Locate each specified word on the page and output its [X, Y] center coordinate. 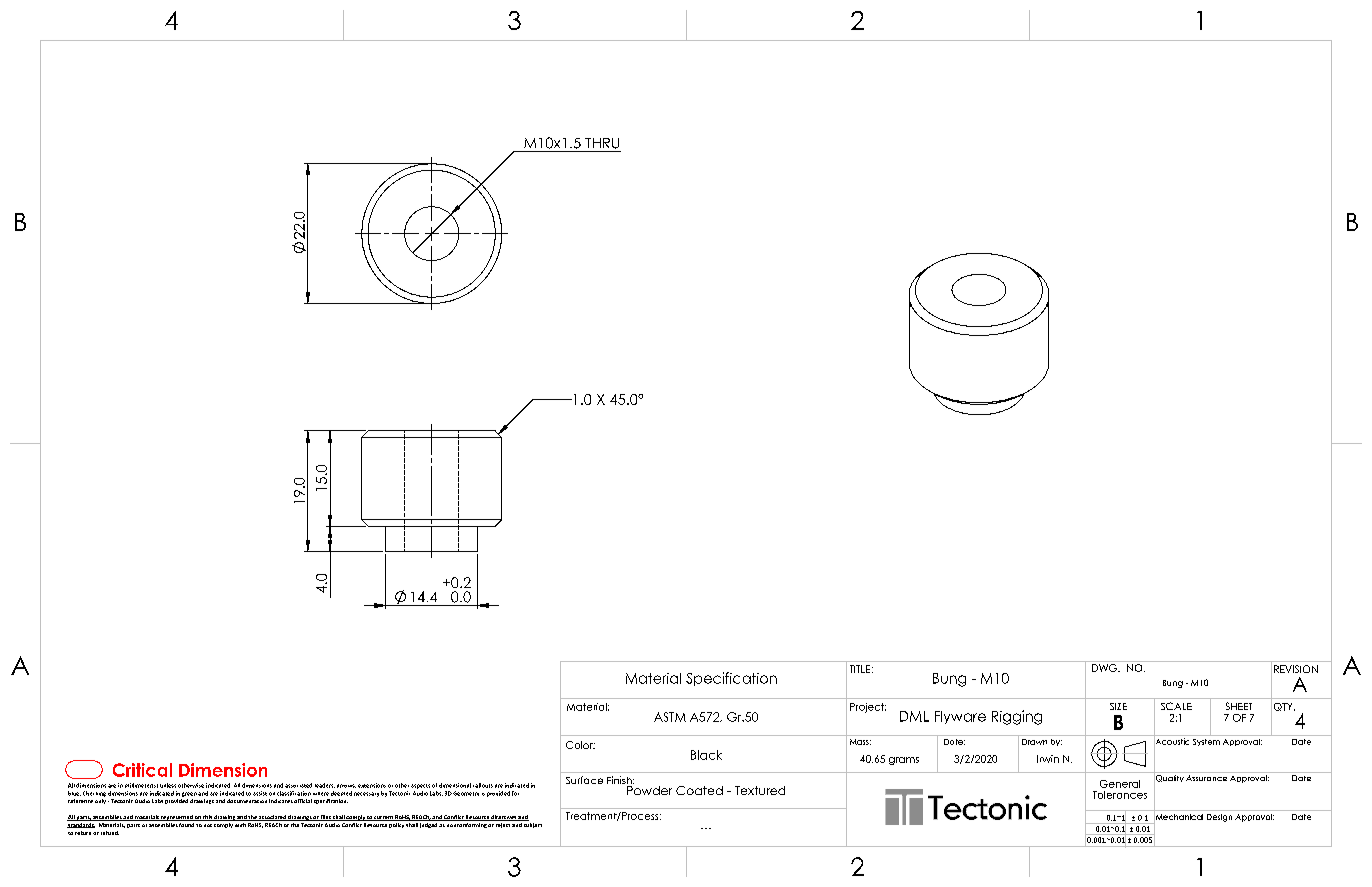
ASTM [670, 717]
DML [914, 716]
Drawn [1034, 742]
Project [868, 708]
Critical [142, 770]
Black [706, 755]
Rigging [1017, 717]
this [207, 818]
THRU [602, 143]
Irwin [1048, 759]
